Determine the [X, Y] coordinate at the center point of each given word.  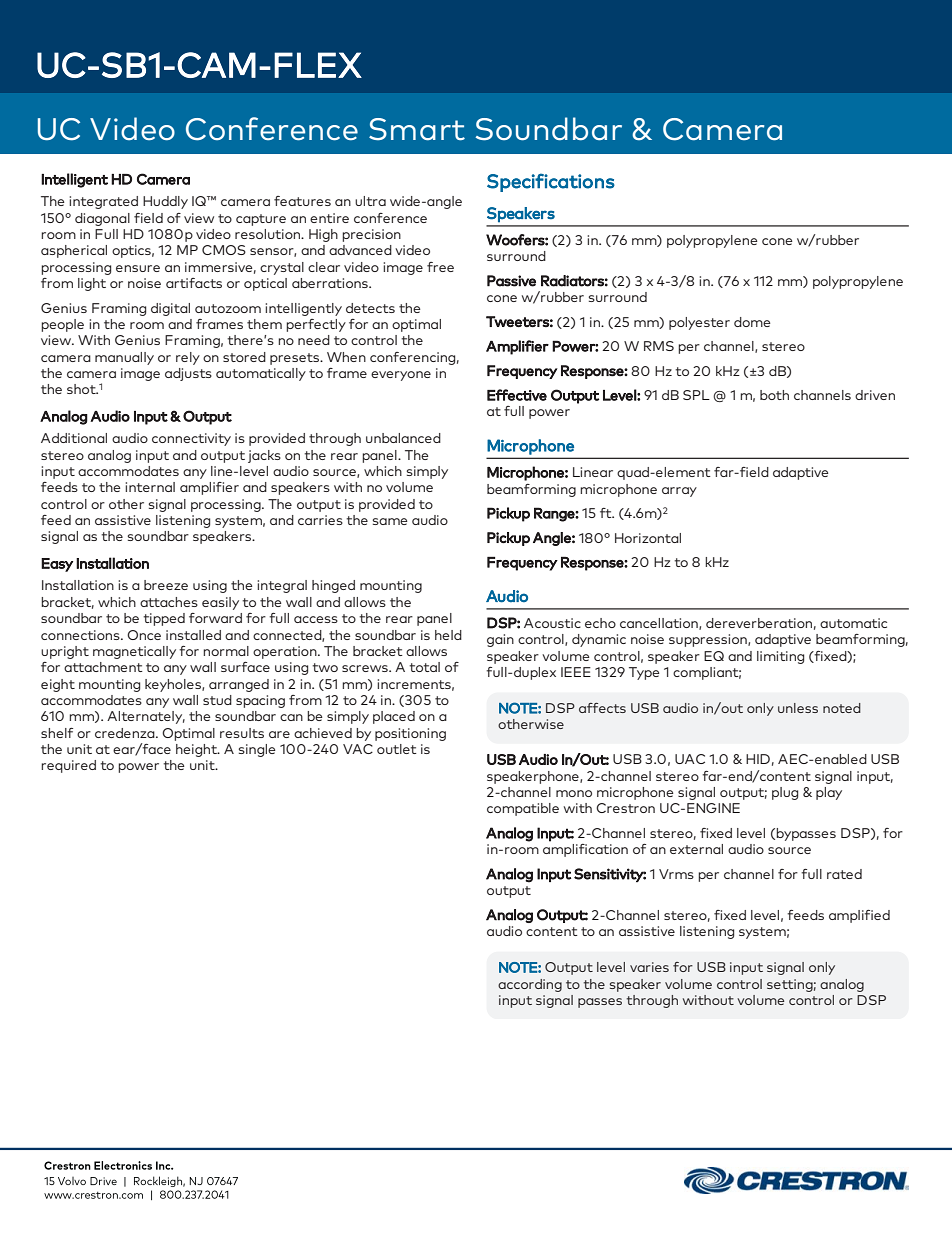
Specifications [551, 182]
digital [170, 309]
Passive [511, 281]
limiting [780, 657]
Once [144, 635]
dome [752, 322]
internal [150, 487]
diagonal [102, 219]
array [679, 492]
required [68, 766]
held [448, 635]
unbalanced [403, 438]
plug [785, 793]
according [530, 985]
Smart [417, 129]
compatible [523, 809]
